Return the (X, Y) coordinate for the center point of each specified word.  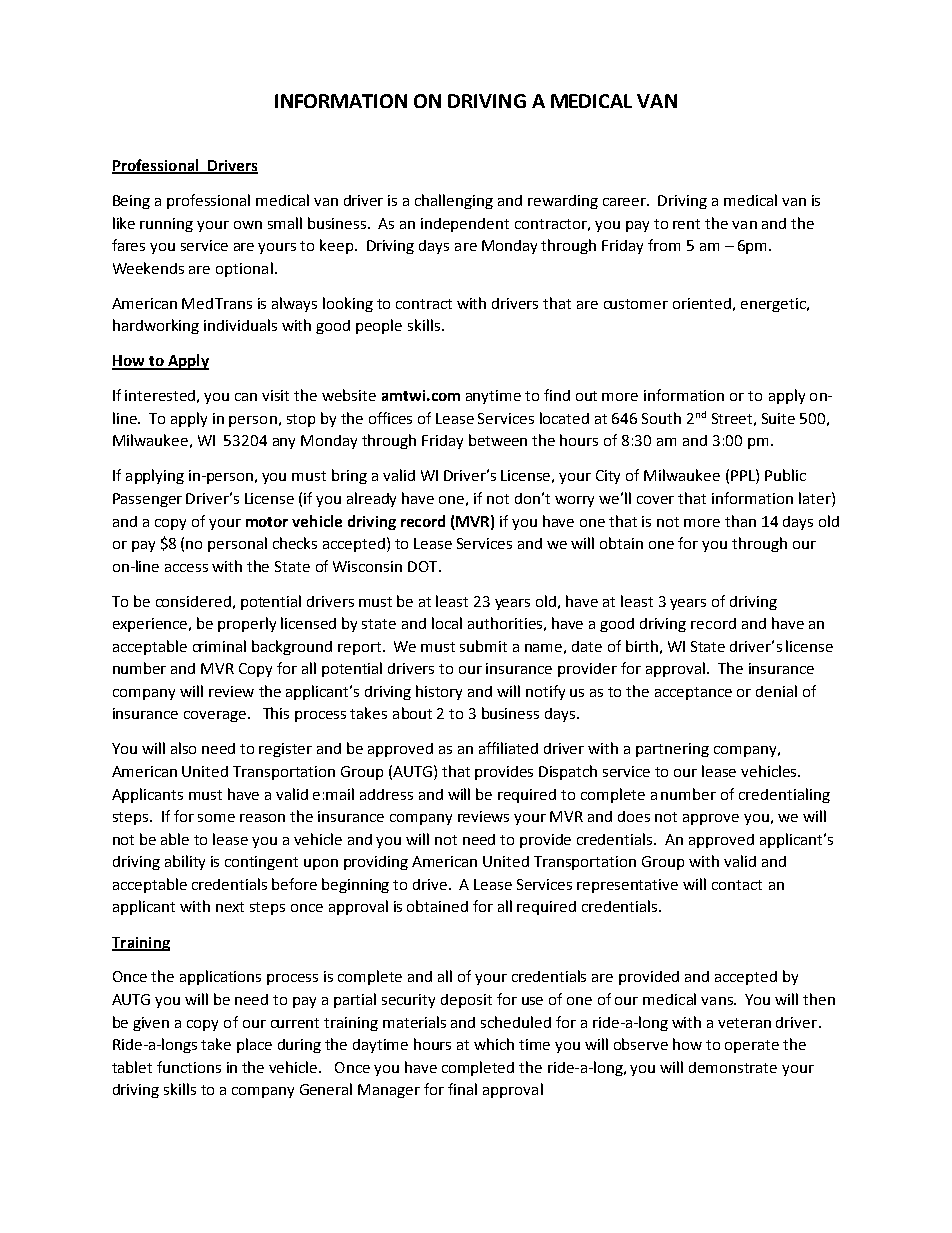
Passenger (147, 500)
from (664, 245)
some (216, 818)
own (248, 225)
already (371, 499)
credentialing (784, 795)
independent (465, 225)
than (740, 521)
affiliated (508, 748)
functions (189, 1067)
